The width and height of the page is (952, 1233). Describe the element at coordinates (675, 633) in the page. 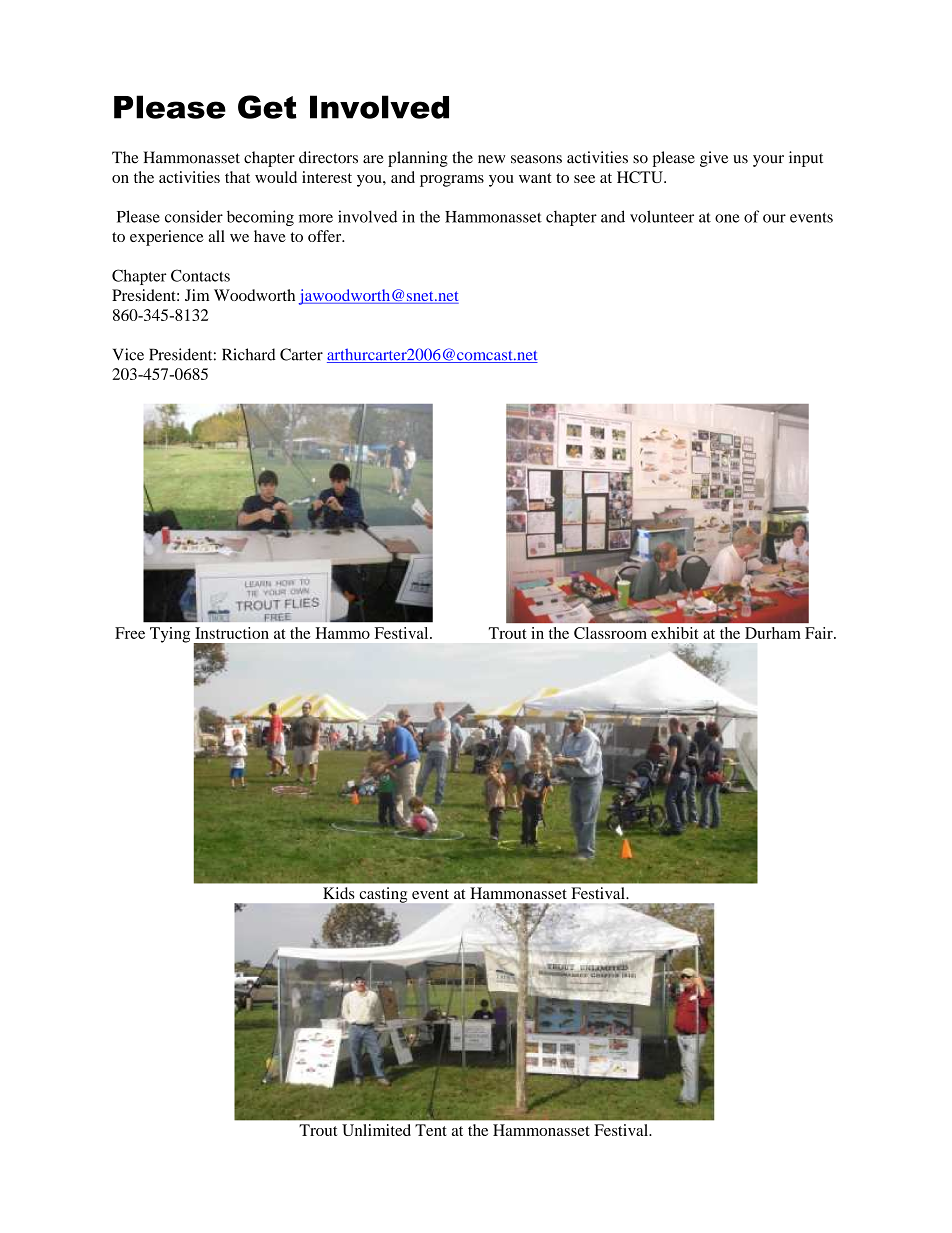

I see `exhibit` at that location.
